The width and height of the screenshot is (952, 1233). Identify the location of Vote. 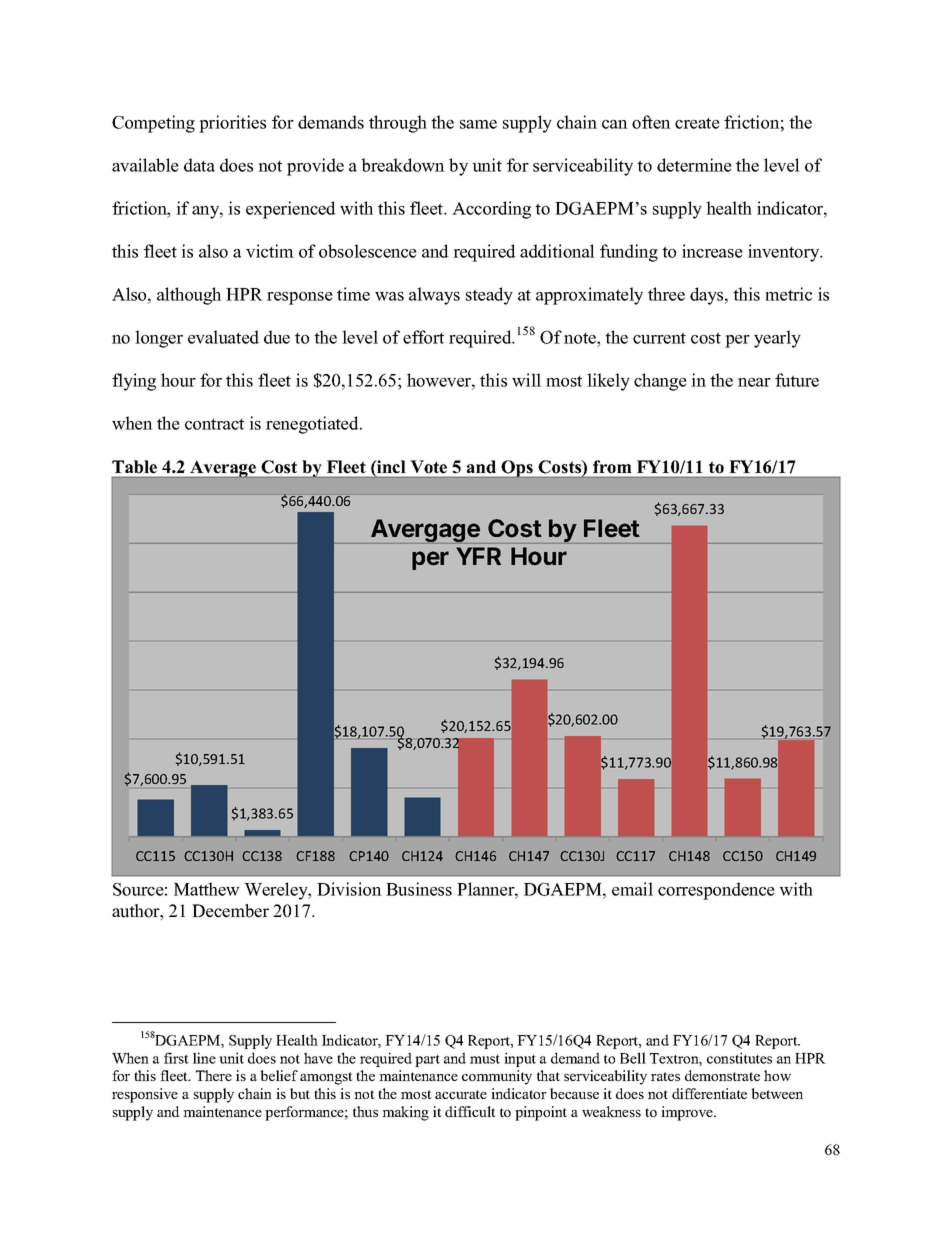
(429, 467).
